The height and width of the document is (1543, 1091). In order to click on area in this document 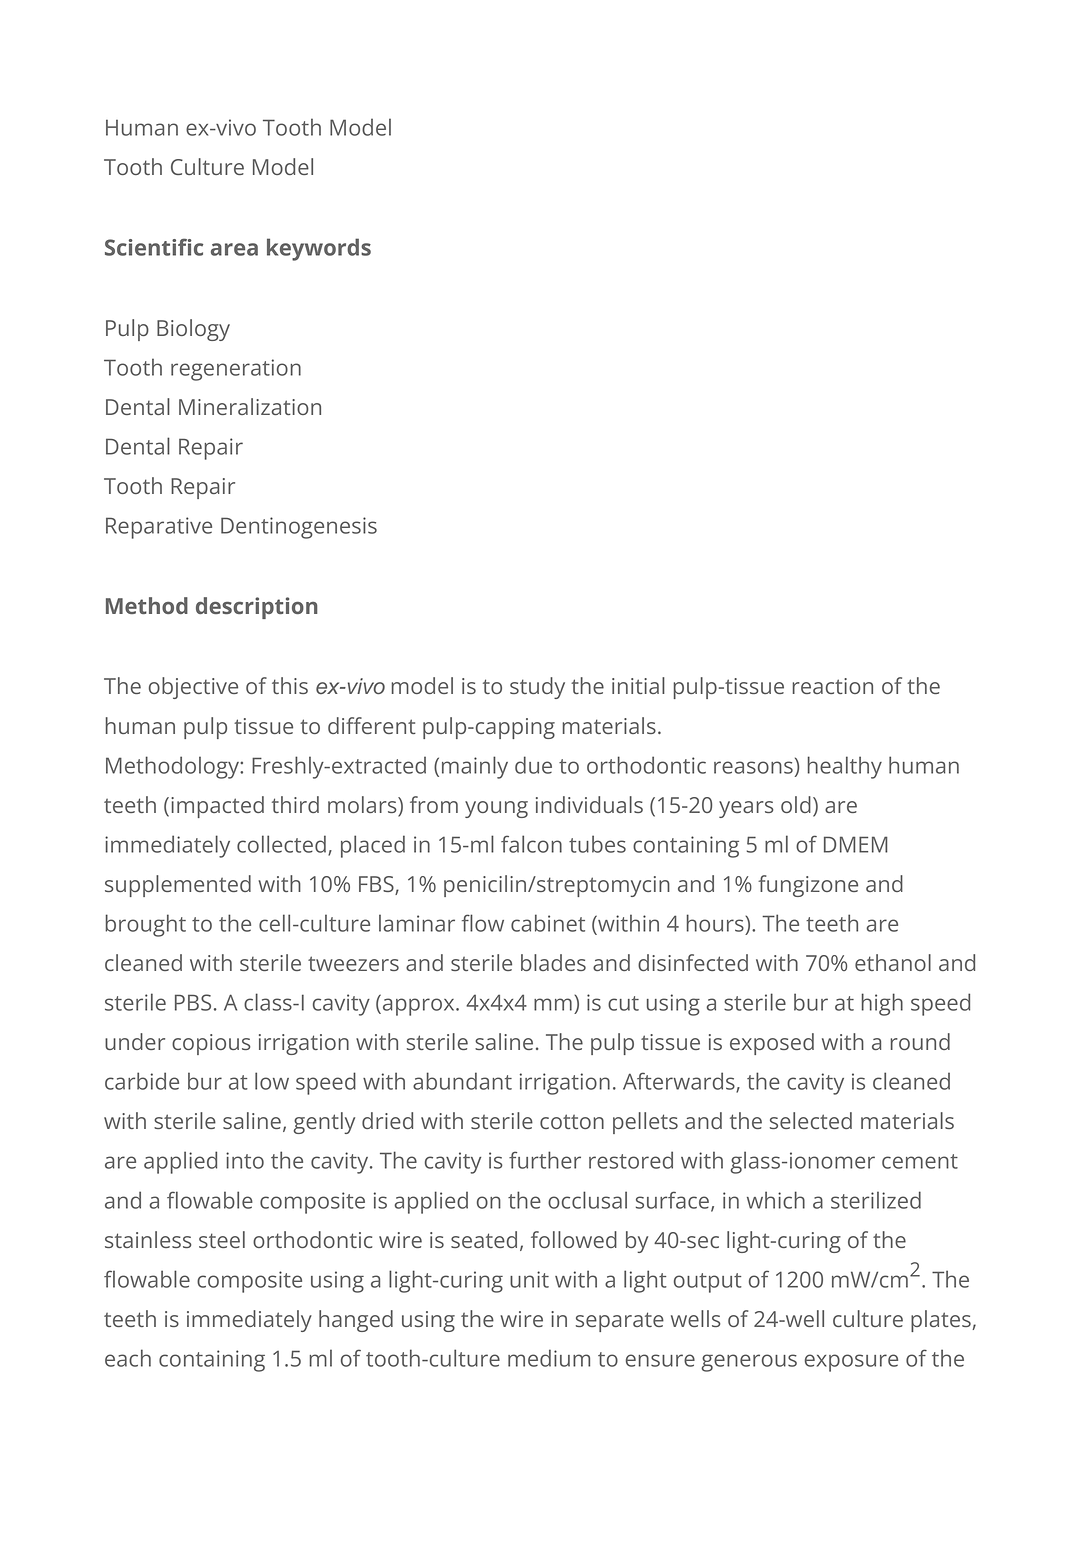, I will do `click(234, 249)`.
